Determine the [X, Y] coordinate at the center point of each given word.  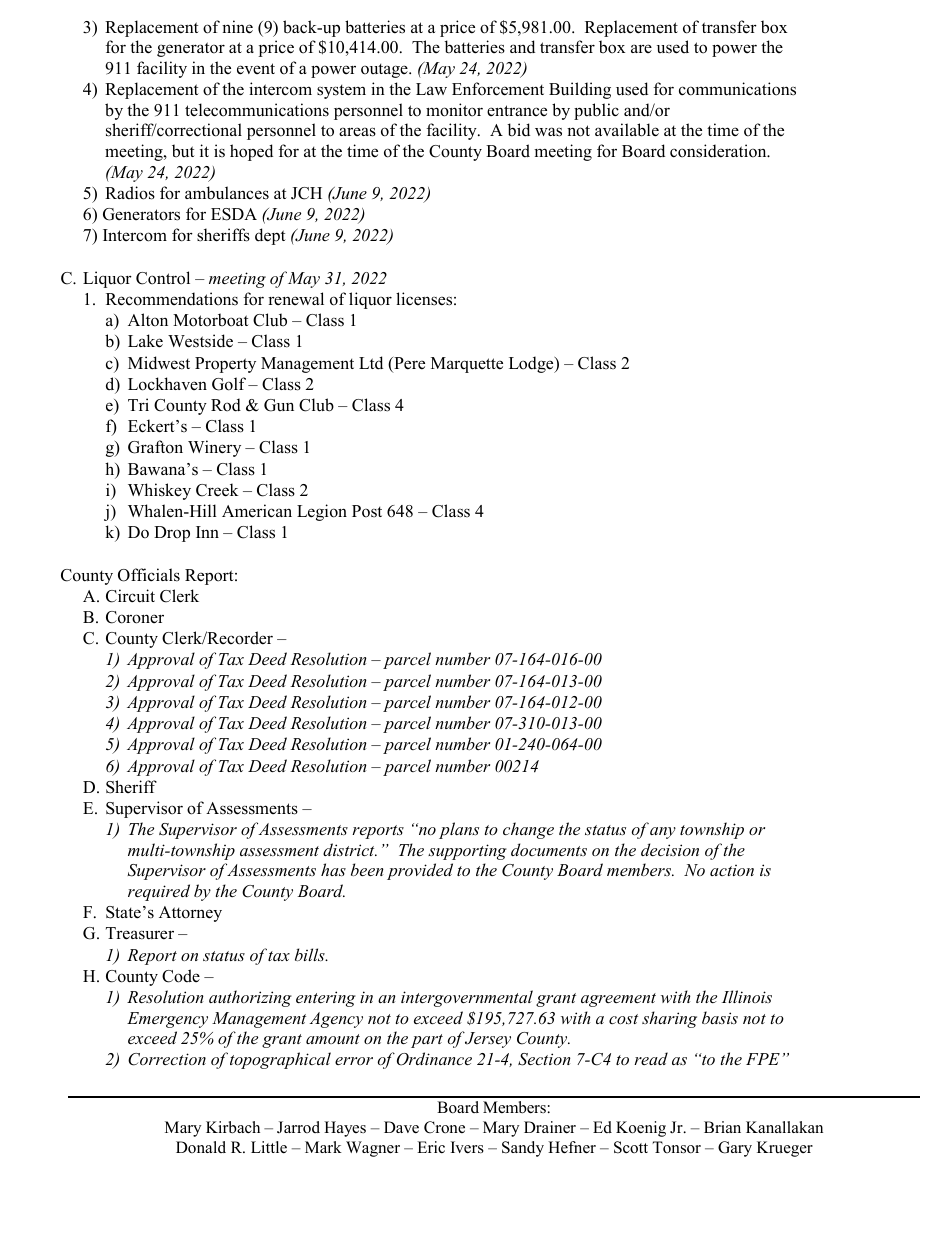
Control [163, 278]
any [663, 833]
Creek [217, 490]
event [256, 69]
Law [431, 89]
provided [420, 871]
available [627, 130]
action [732, 870]
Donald [201, 1147]
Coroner [135, 617]
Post [367, 511]
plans [459, 830]
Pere [408, 364]
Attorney [190, 914]
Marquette [467, 365]
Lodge [532, 364]
